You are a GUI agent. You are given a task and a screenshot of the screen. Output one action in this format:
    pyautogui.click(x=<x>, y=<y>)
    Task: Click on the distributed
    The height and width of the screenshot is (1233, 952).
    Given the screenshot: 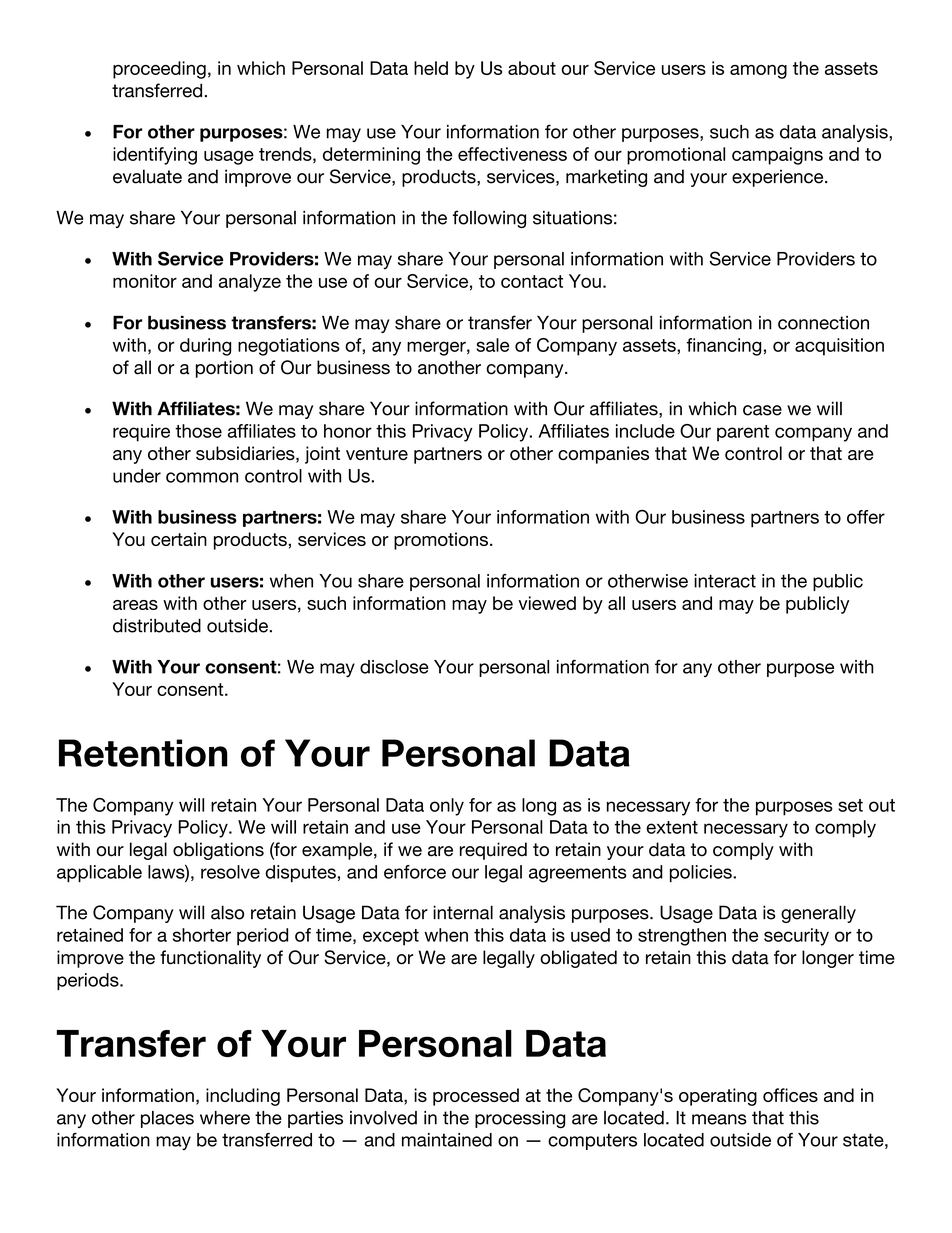 What is the action you would take?
    pyautogui.click(x=157, y=625)
